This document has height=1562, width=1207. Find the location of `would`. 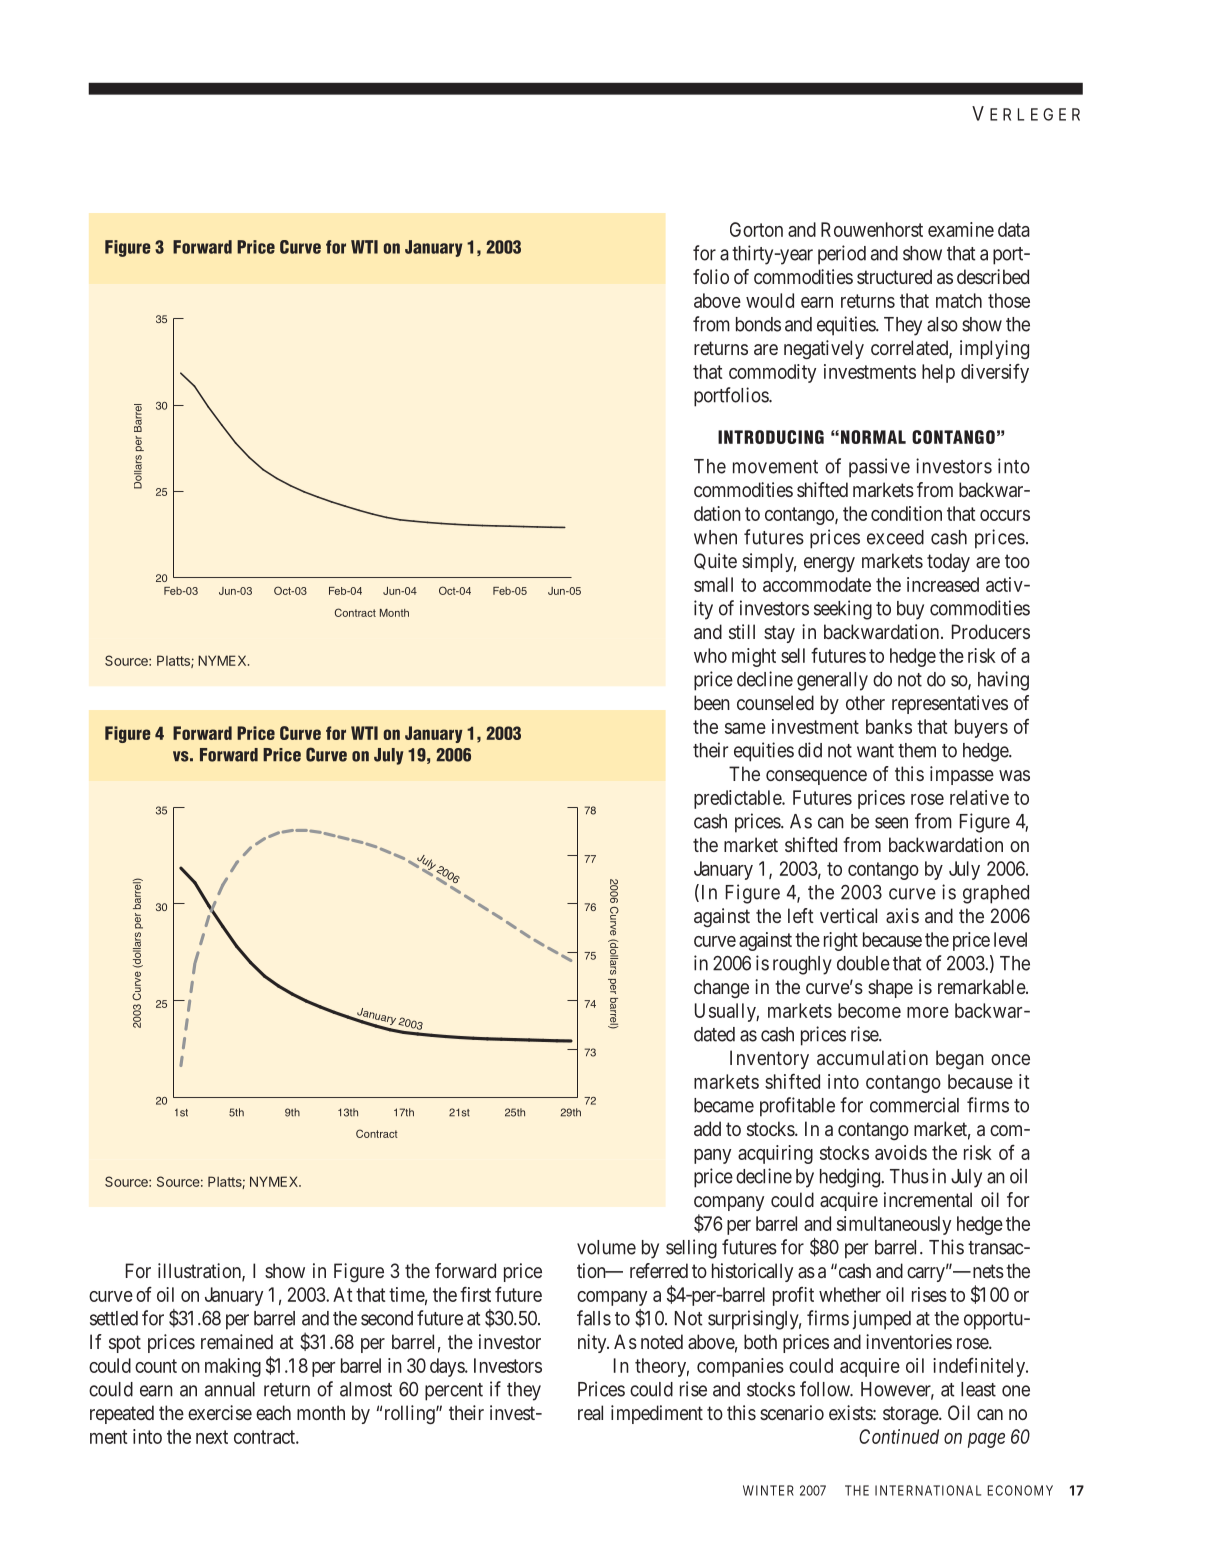

would is located at coordinates (770, 300).
